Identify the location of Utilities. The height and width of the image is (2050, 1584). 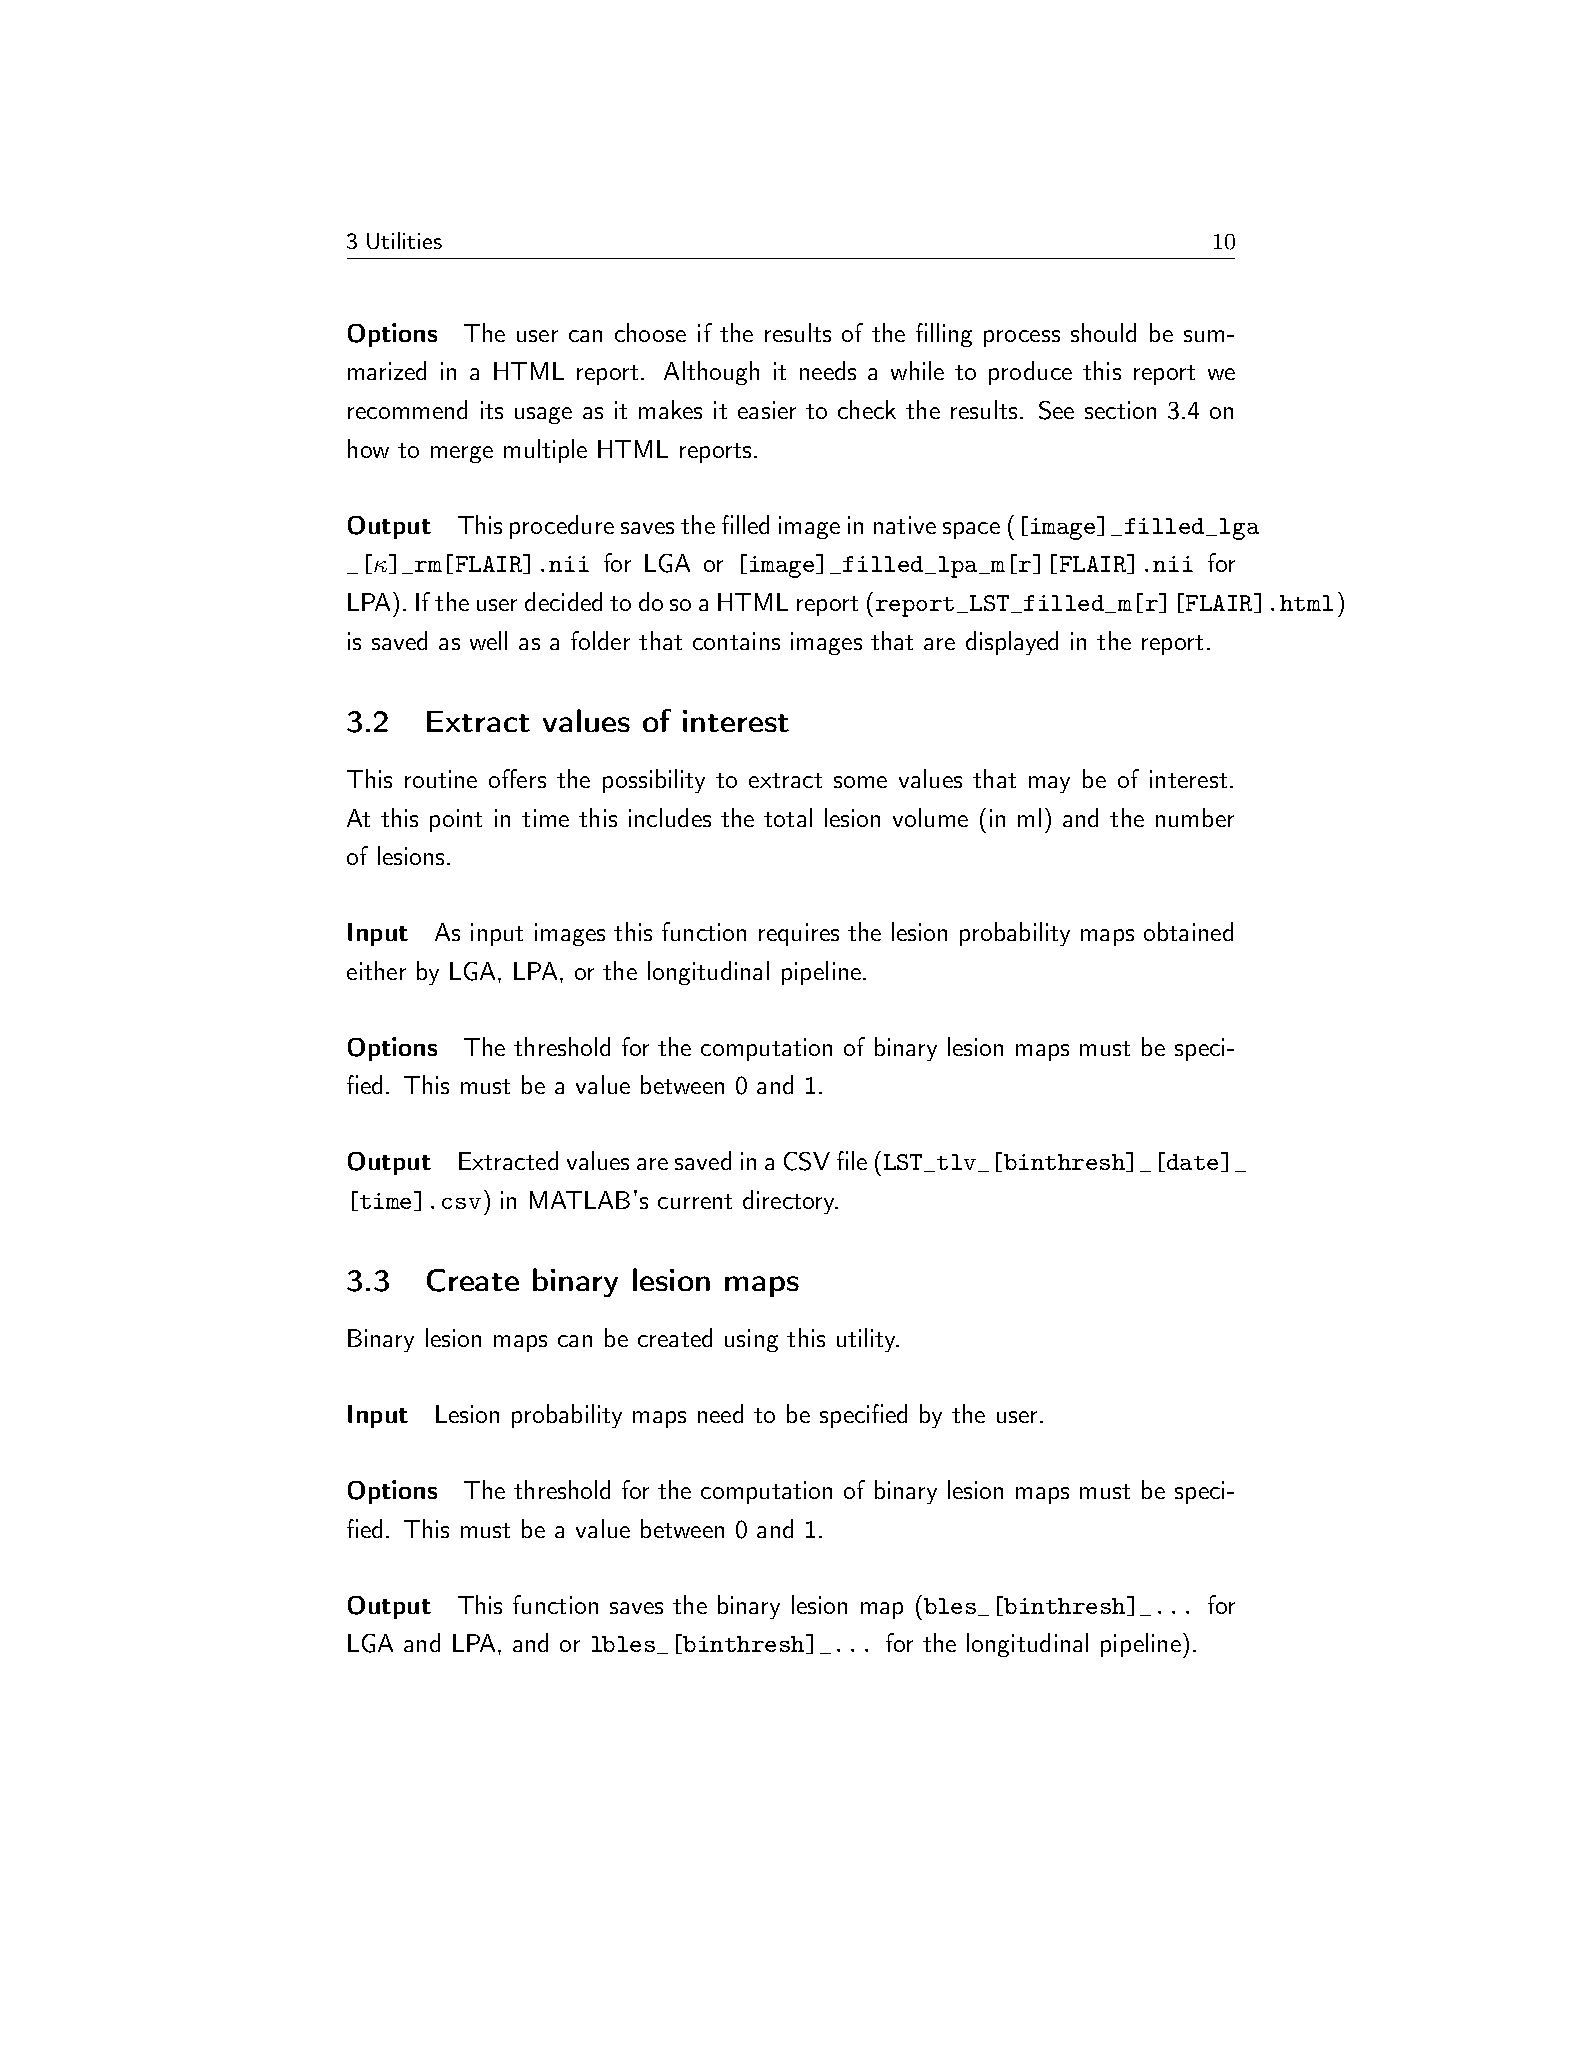
(404, 240).
